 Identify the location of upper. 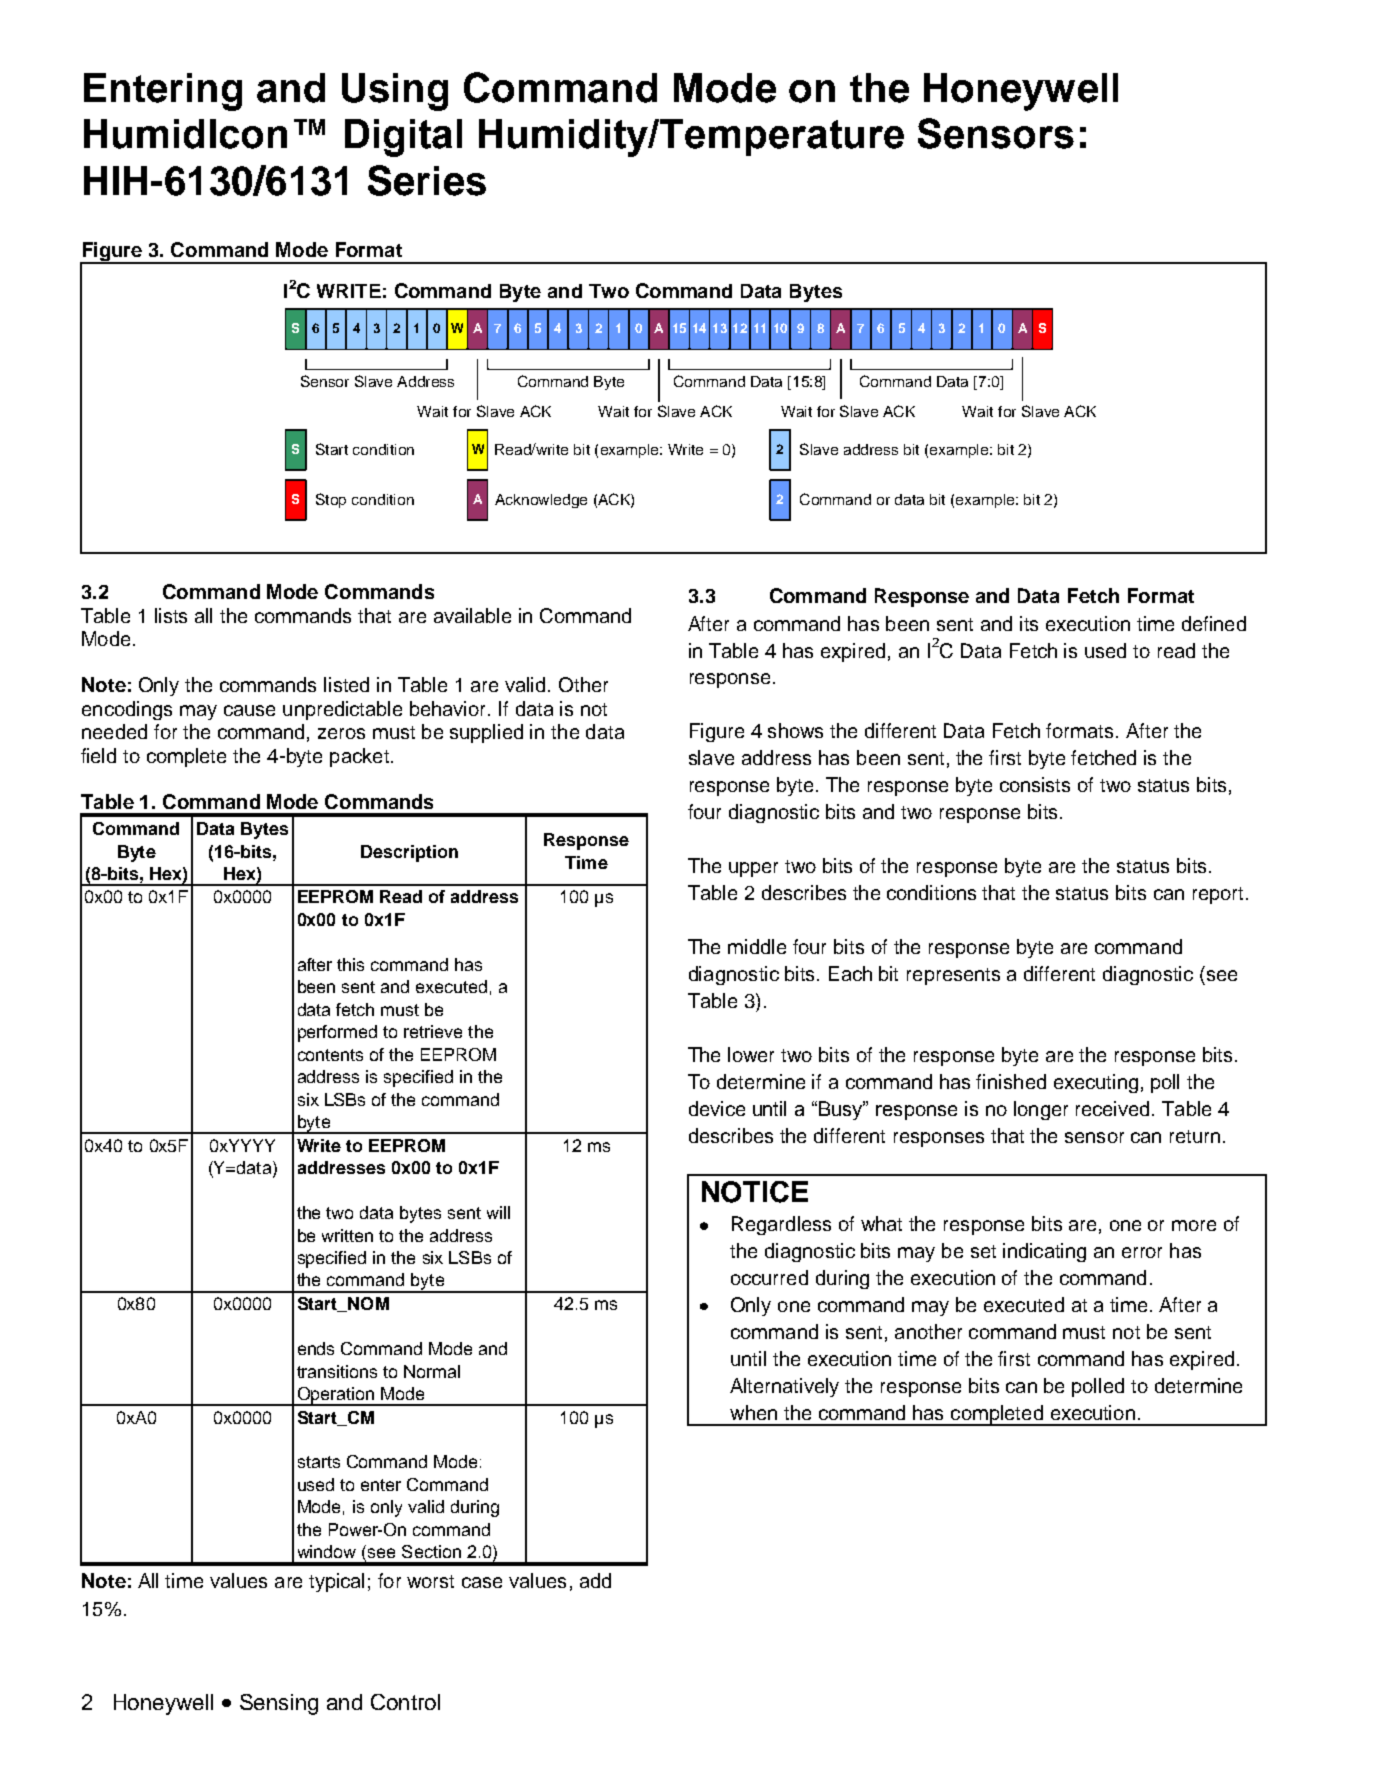
(753, 869).
